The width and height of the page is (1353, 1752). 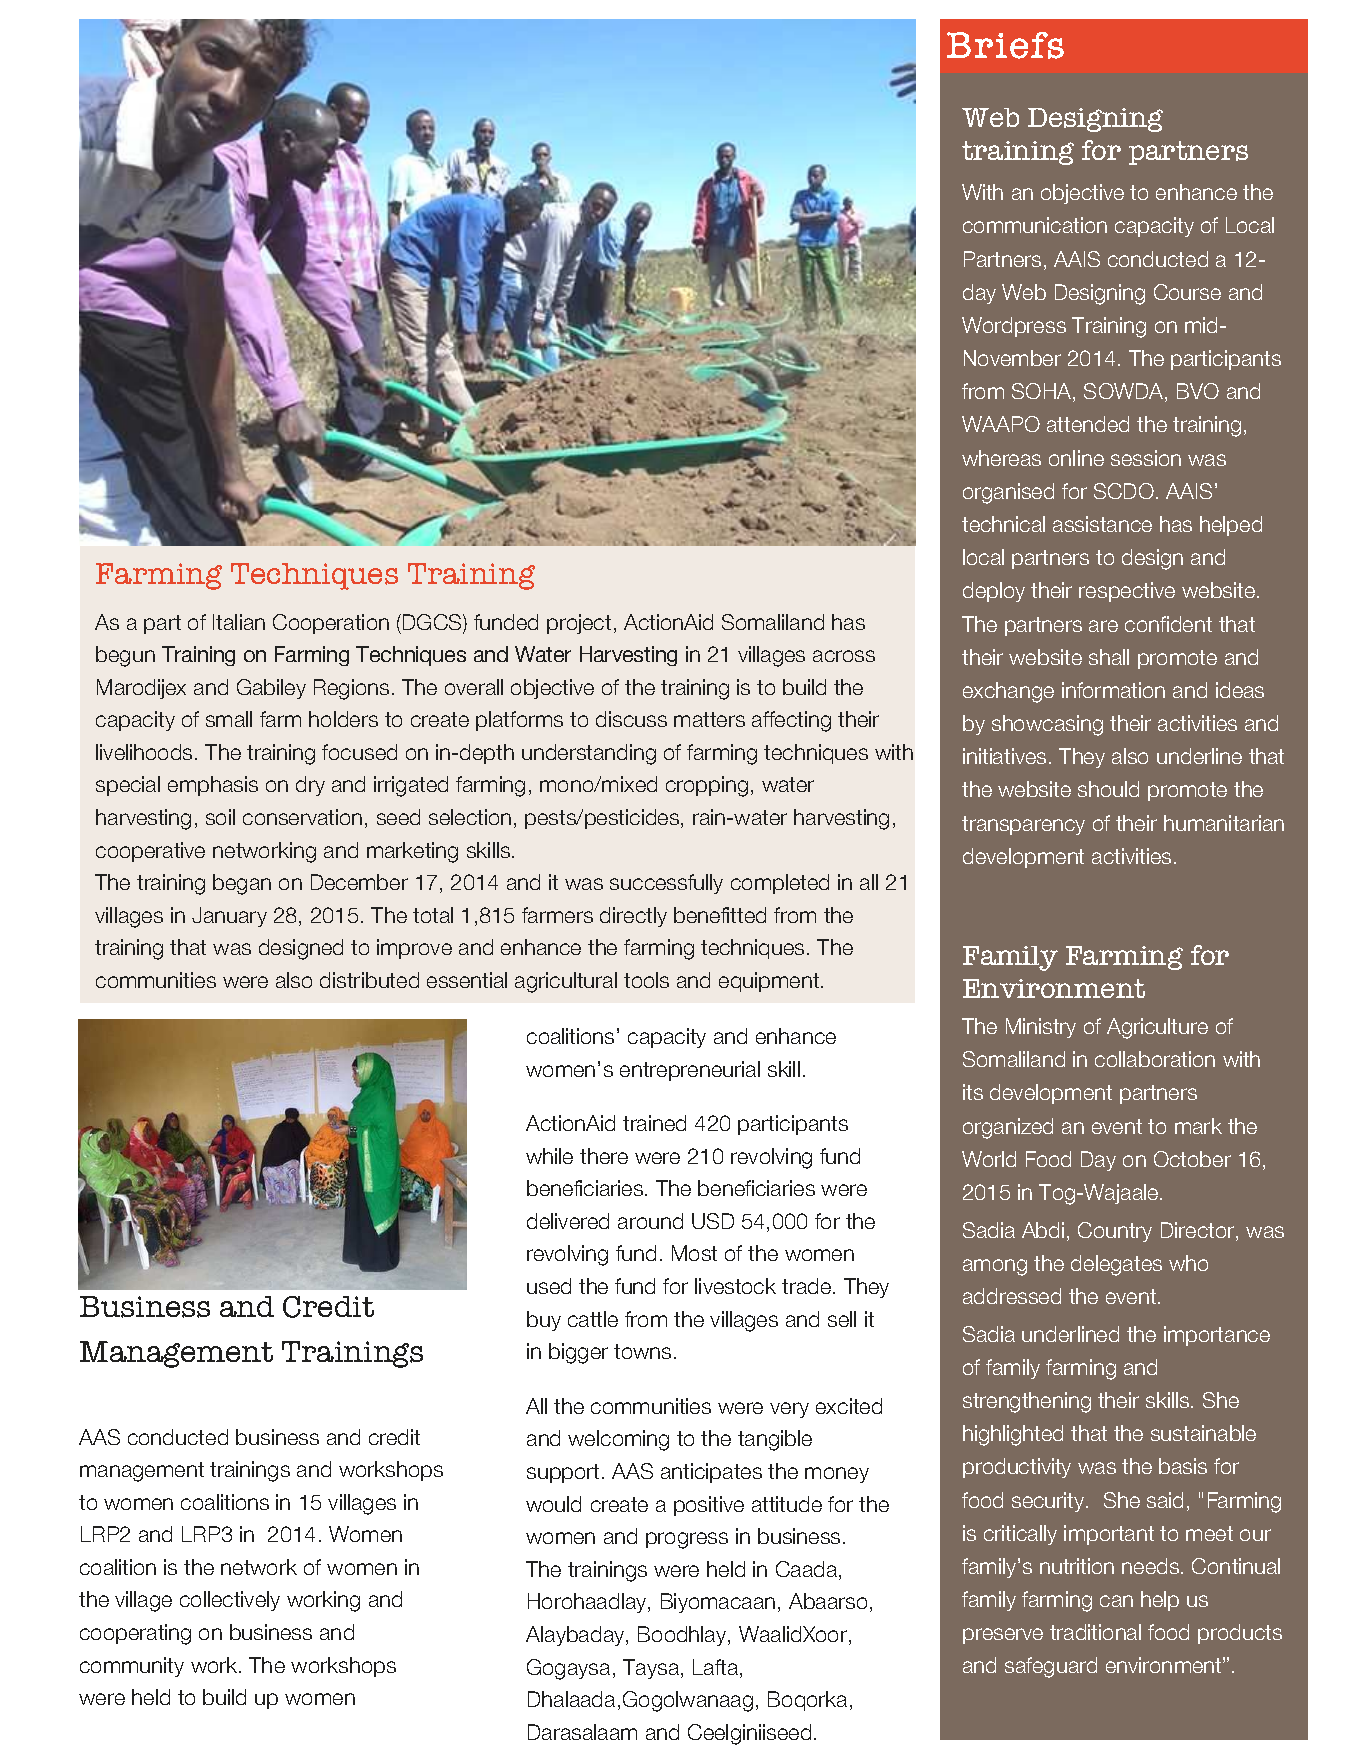 What do you see at coordinates (1127, 592) in the page?
I see `respective` at bounding box center [1127, 592].
